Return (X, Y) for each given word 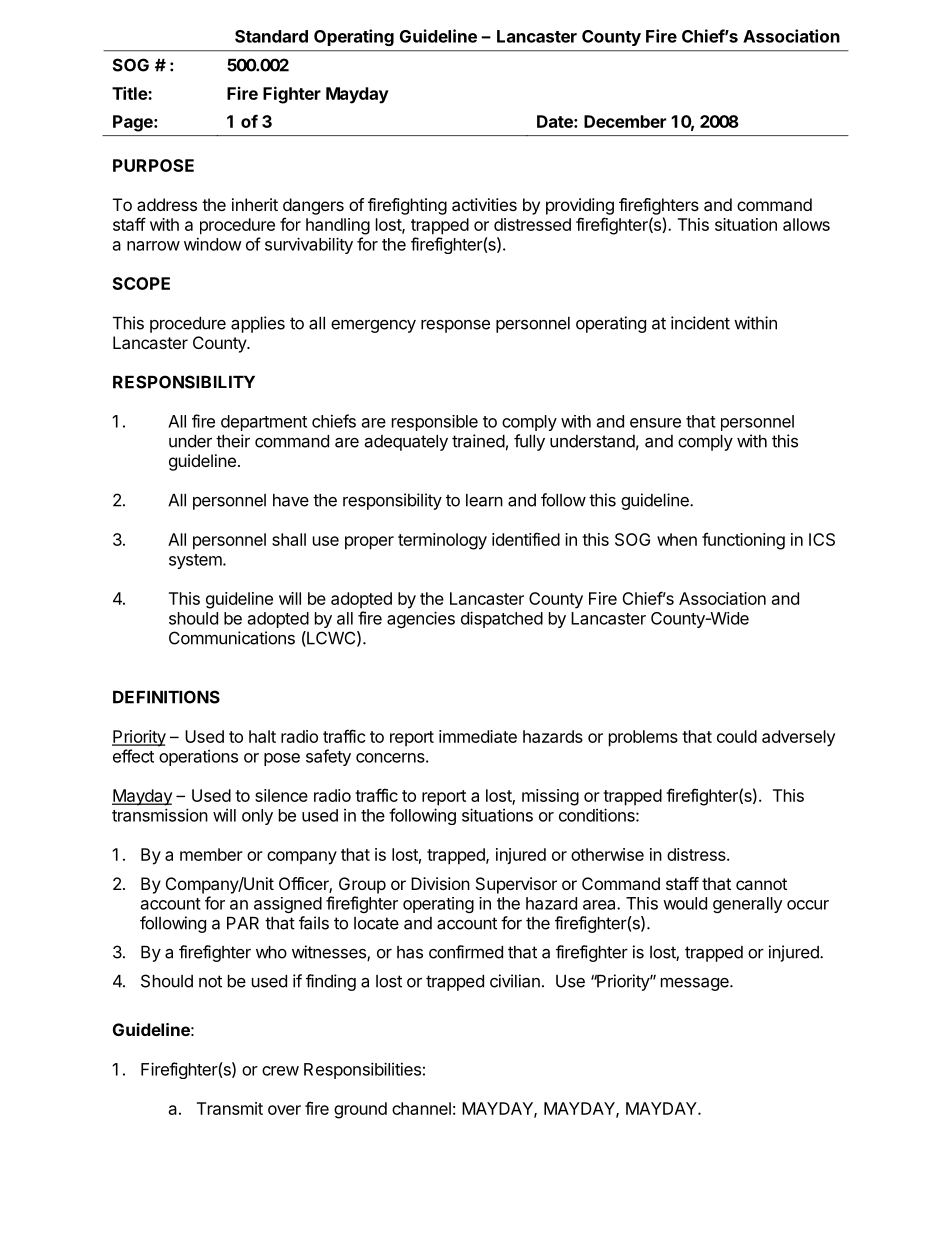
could (737, 736)
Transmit (230, 1108)
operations (198, 758)
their (233, 441)
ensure (655, 423)
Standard (271, 36)
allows (806, 224)
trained (478, 441)
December (625, 121)
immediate (478, 736)
